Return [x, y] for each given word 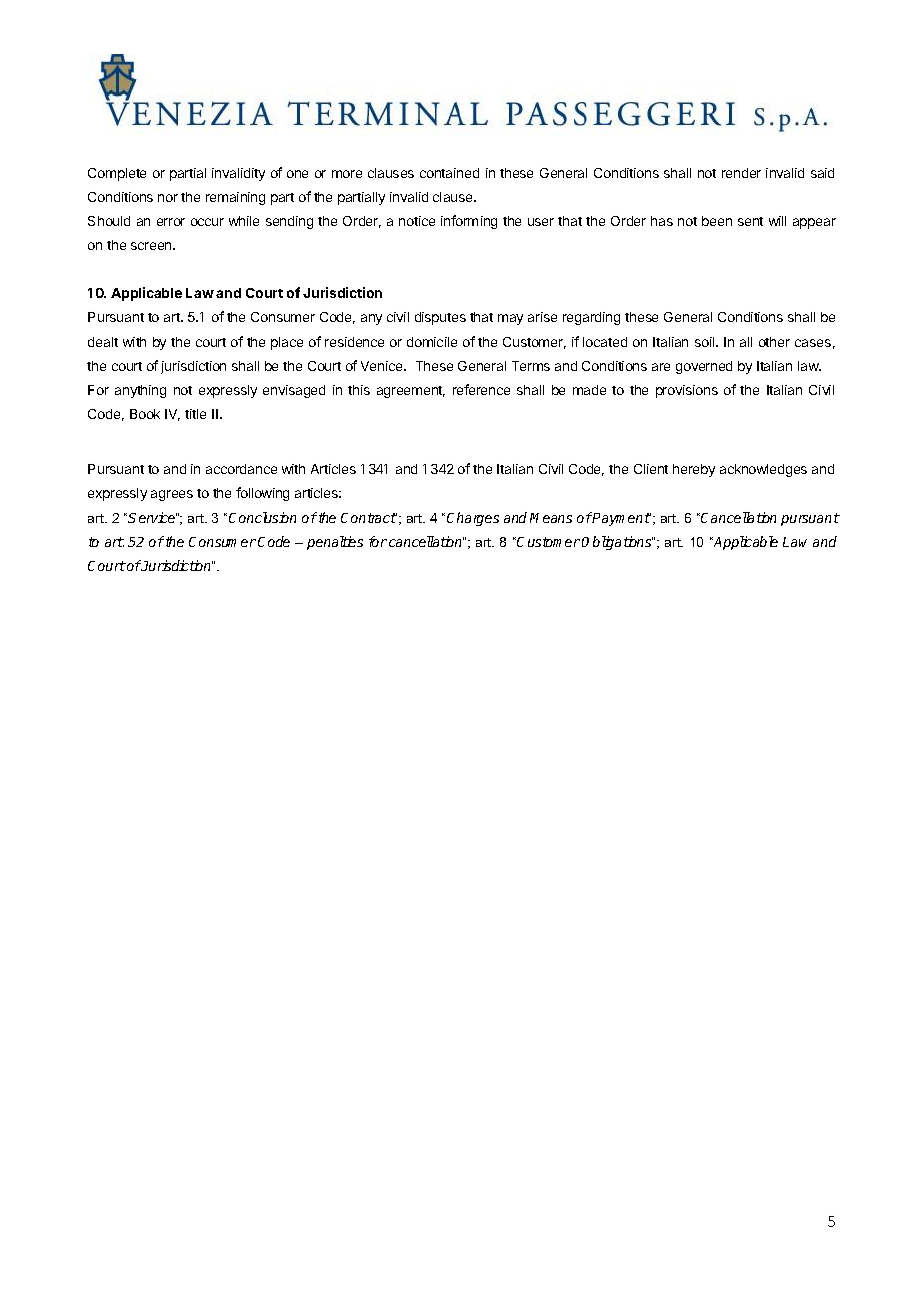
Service [152, 517]
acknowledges [763, 470]
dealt [103, 342]
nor [168, 198]
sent [750, 221]
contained [449, 173]
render [741, 173]
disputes [440, 318]
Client [651, 469]
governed [704, 367]
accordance [241, 469]
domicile [432, 342]
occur [207, 222]
